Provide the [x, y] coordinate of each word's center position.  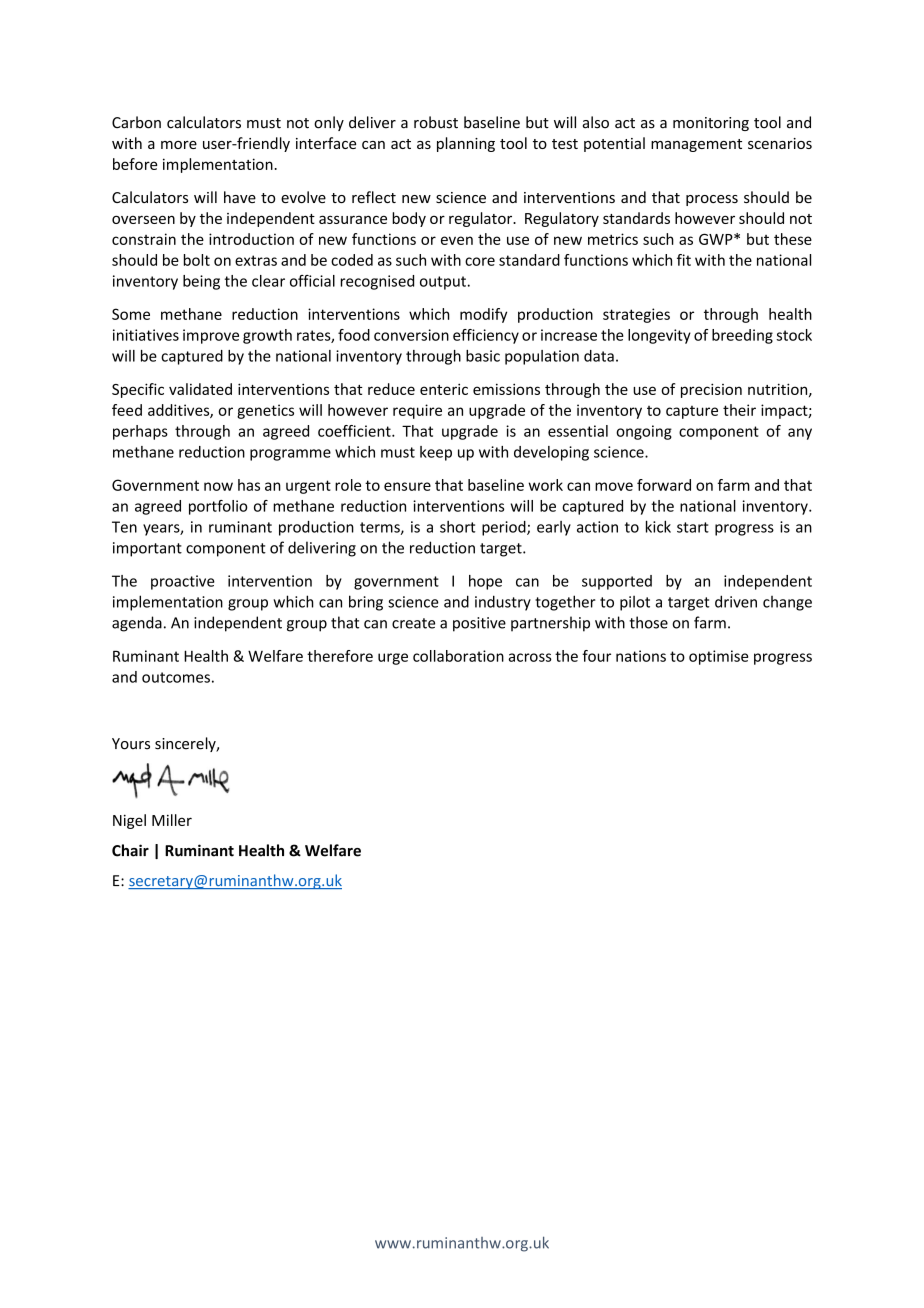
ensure [407, 486]
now [218, 486]
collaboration [458, 656]
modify [483, 315]
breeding [742, 336]
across [530, 657]
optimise [718, 657]
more [179, 145]
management [696, 145]
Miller [172, 820]
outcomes [176, 677]
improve [211, 336]
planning [466, 144]
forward [664, 485]
